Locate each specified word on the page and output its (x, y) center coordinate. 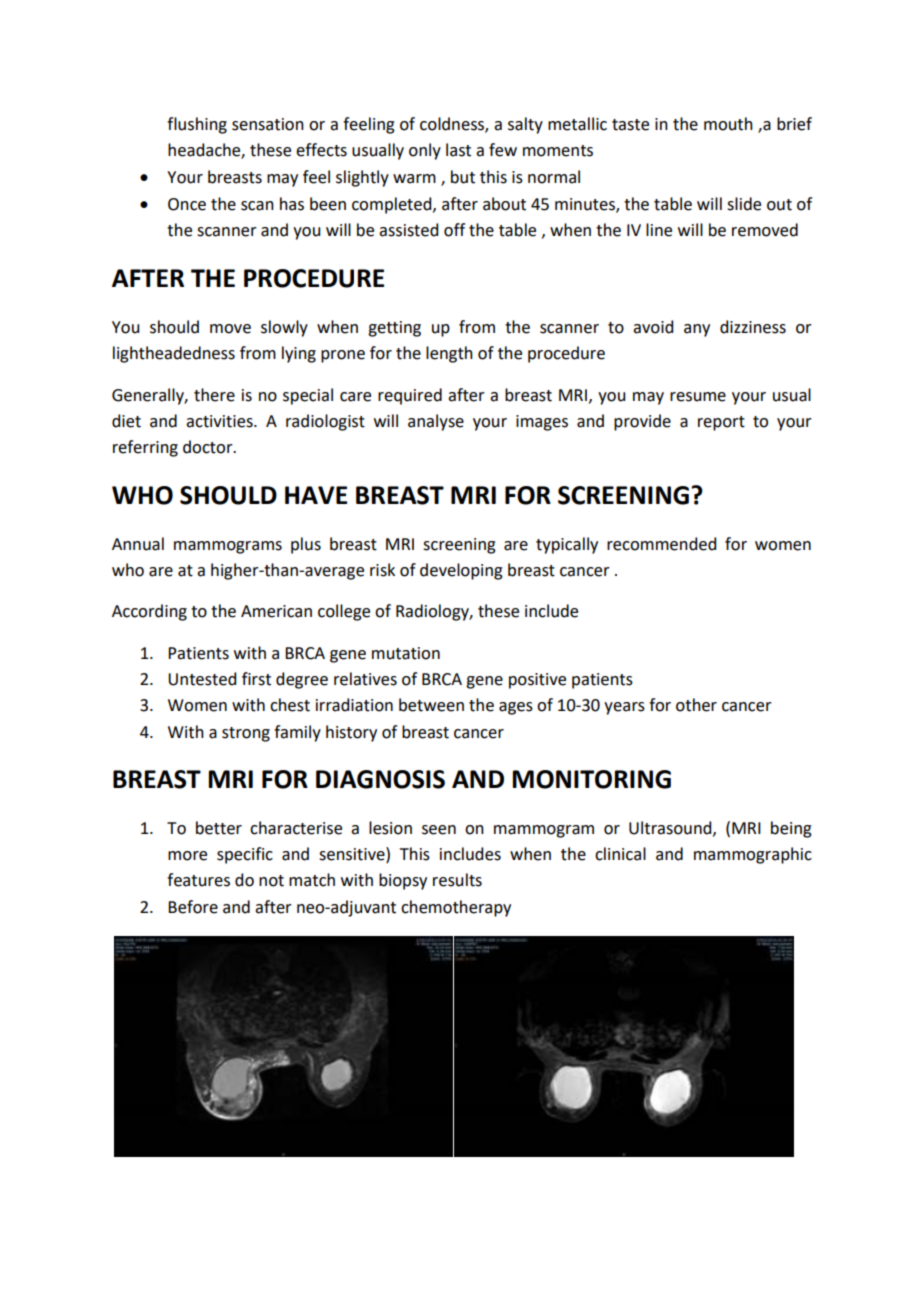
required (410, 396)
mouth (728, 124)
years (624, 708)
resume (698, 397)
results (457, 880)
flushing (197, 125)
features (198, 880)
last (458, 150)
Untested (202, 679)
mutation (406, 653)
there (214, 395)
